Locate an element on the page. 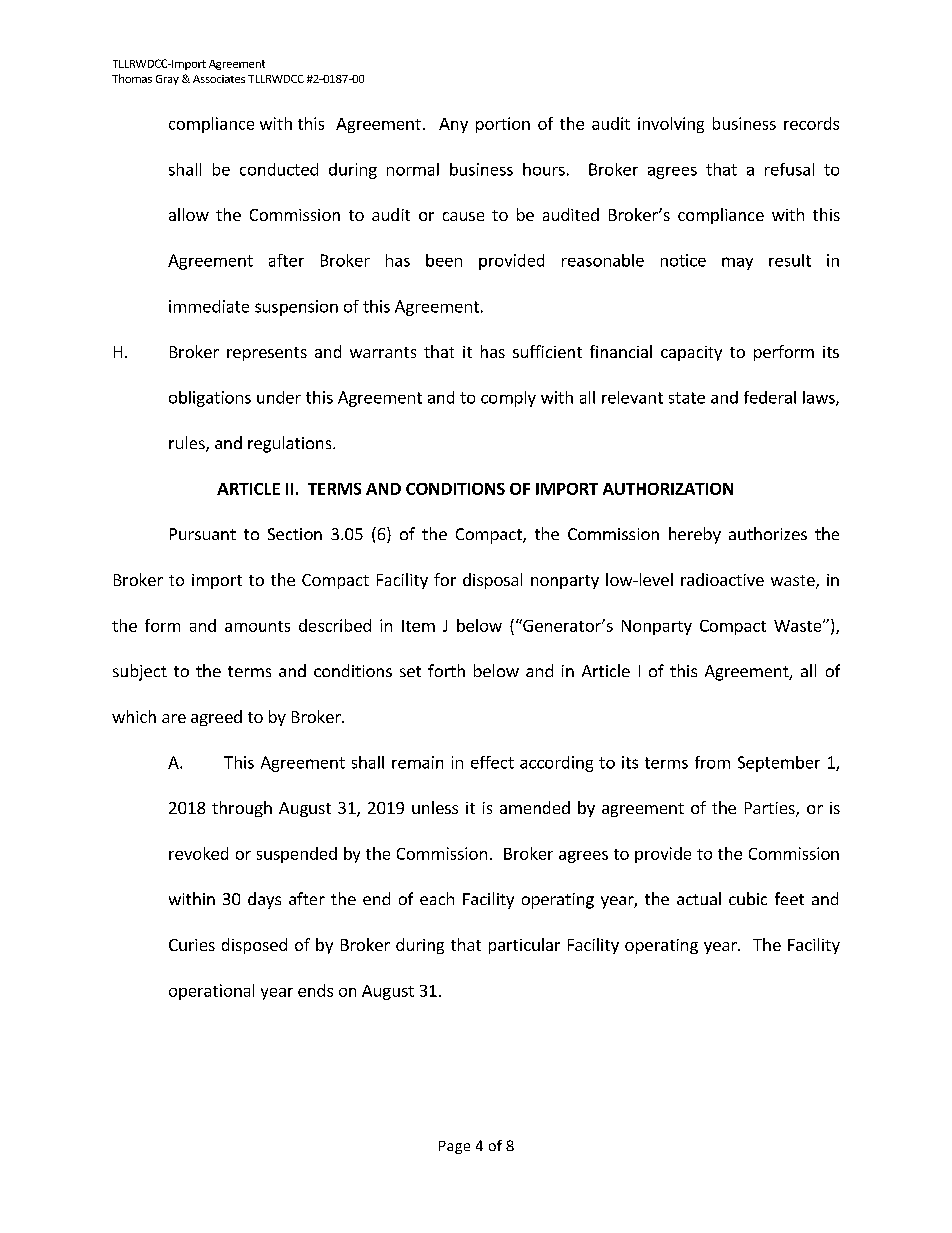 The width and height of the image is (952, 1233). obligations is located at coordinates (210, 399).
